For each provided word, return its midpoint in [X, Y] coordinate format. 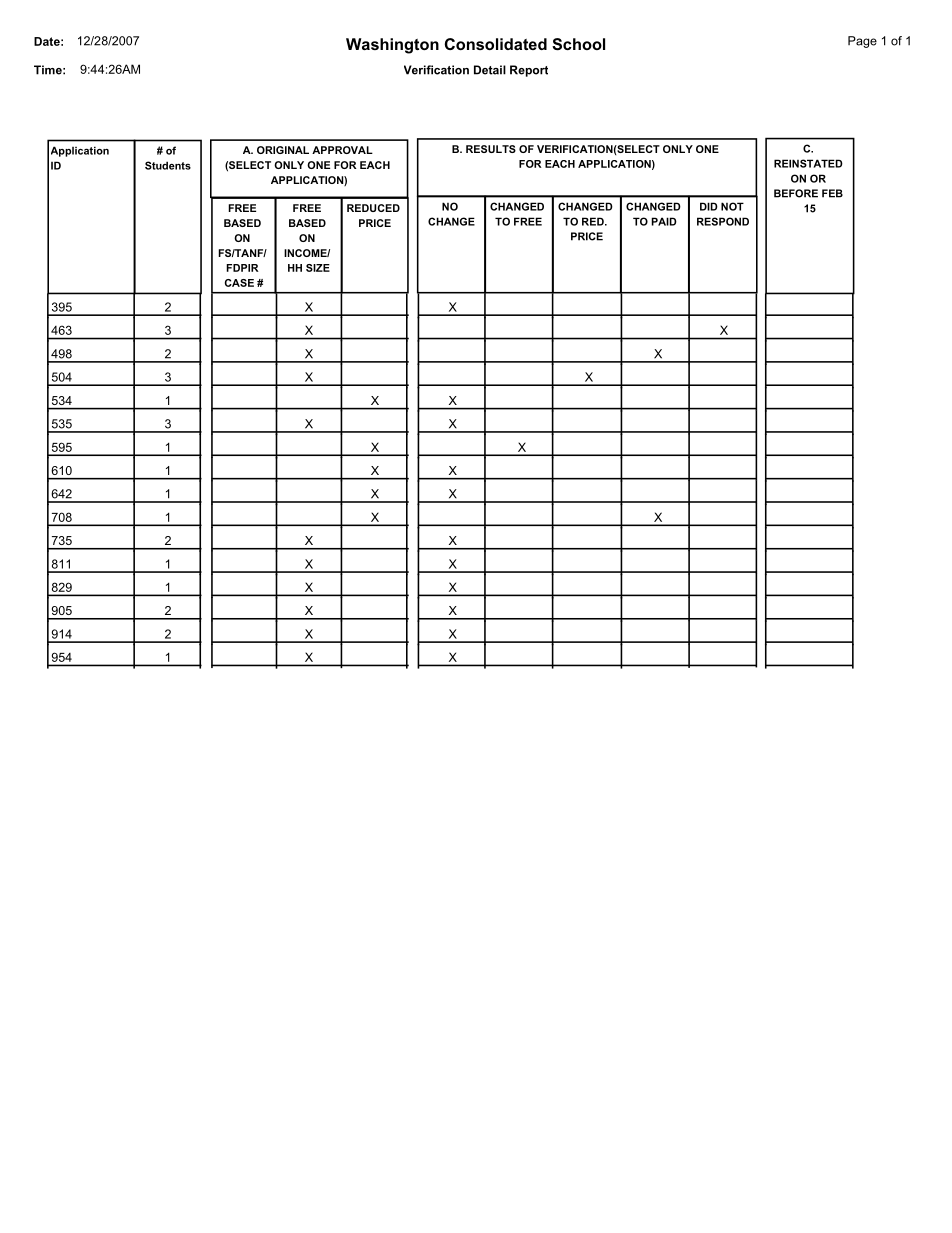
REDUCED [373, 208]
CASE [239, 283]
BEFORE [796, 193]
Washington [392, 46]
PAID [664, 221]
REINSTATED [808, 163]
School [578, 44]
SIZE [318, 268]
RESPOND [723, 221]
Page [862, 42]
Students [168, 165]
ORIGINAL [283, 150]
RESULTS [491, 149]
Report [529, 71]
